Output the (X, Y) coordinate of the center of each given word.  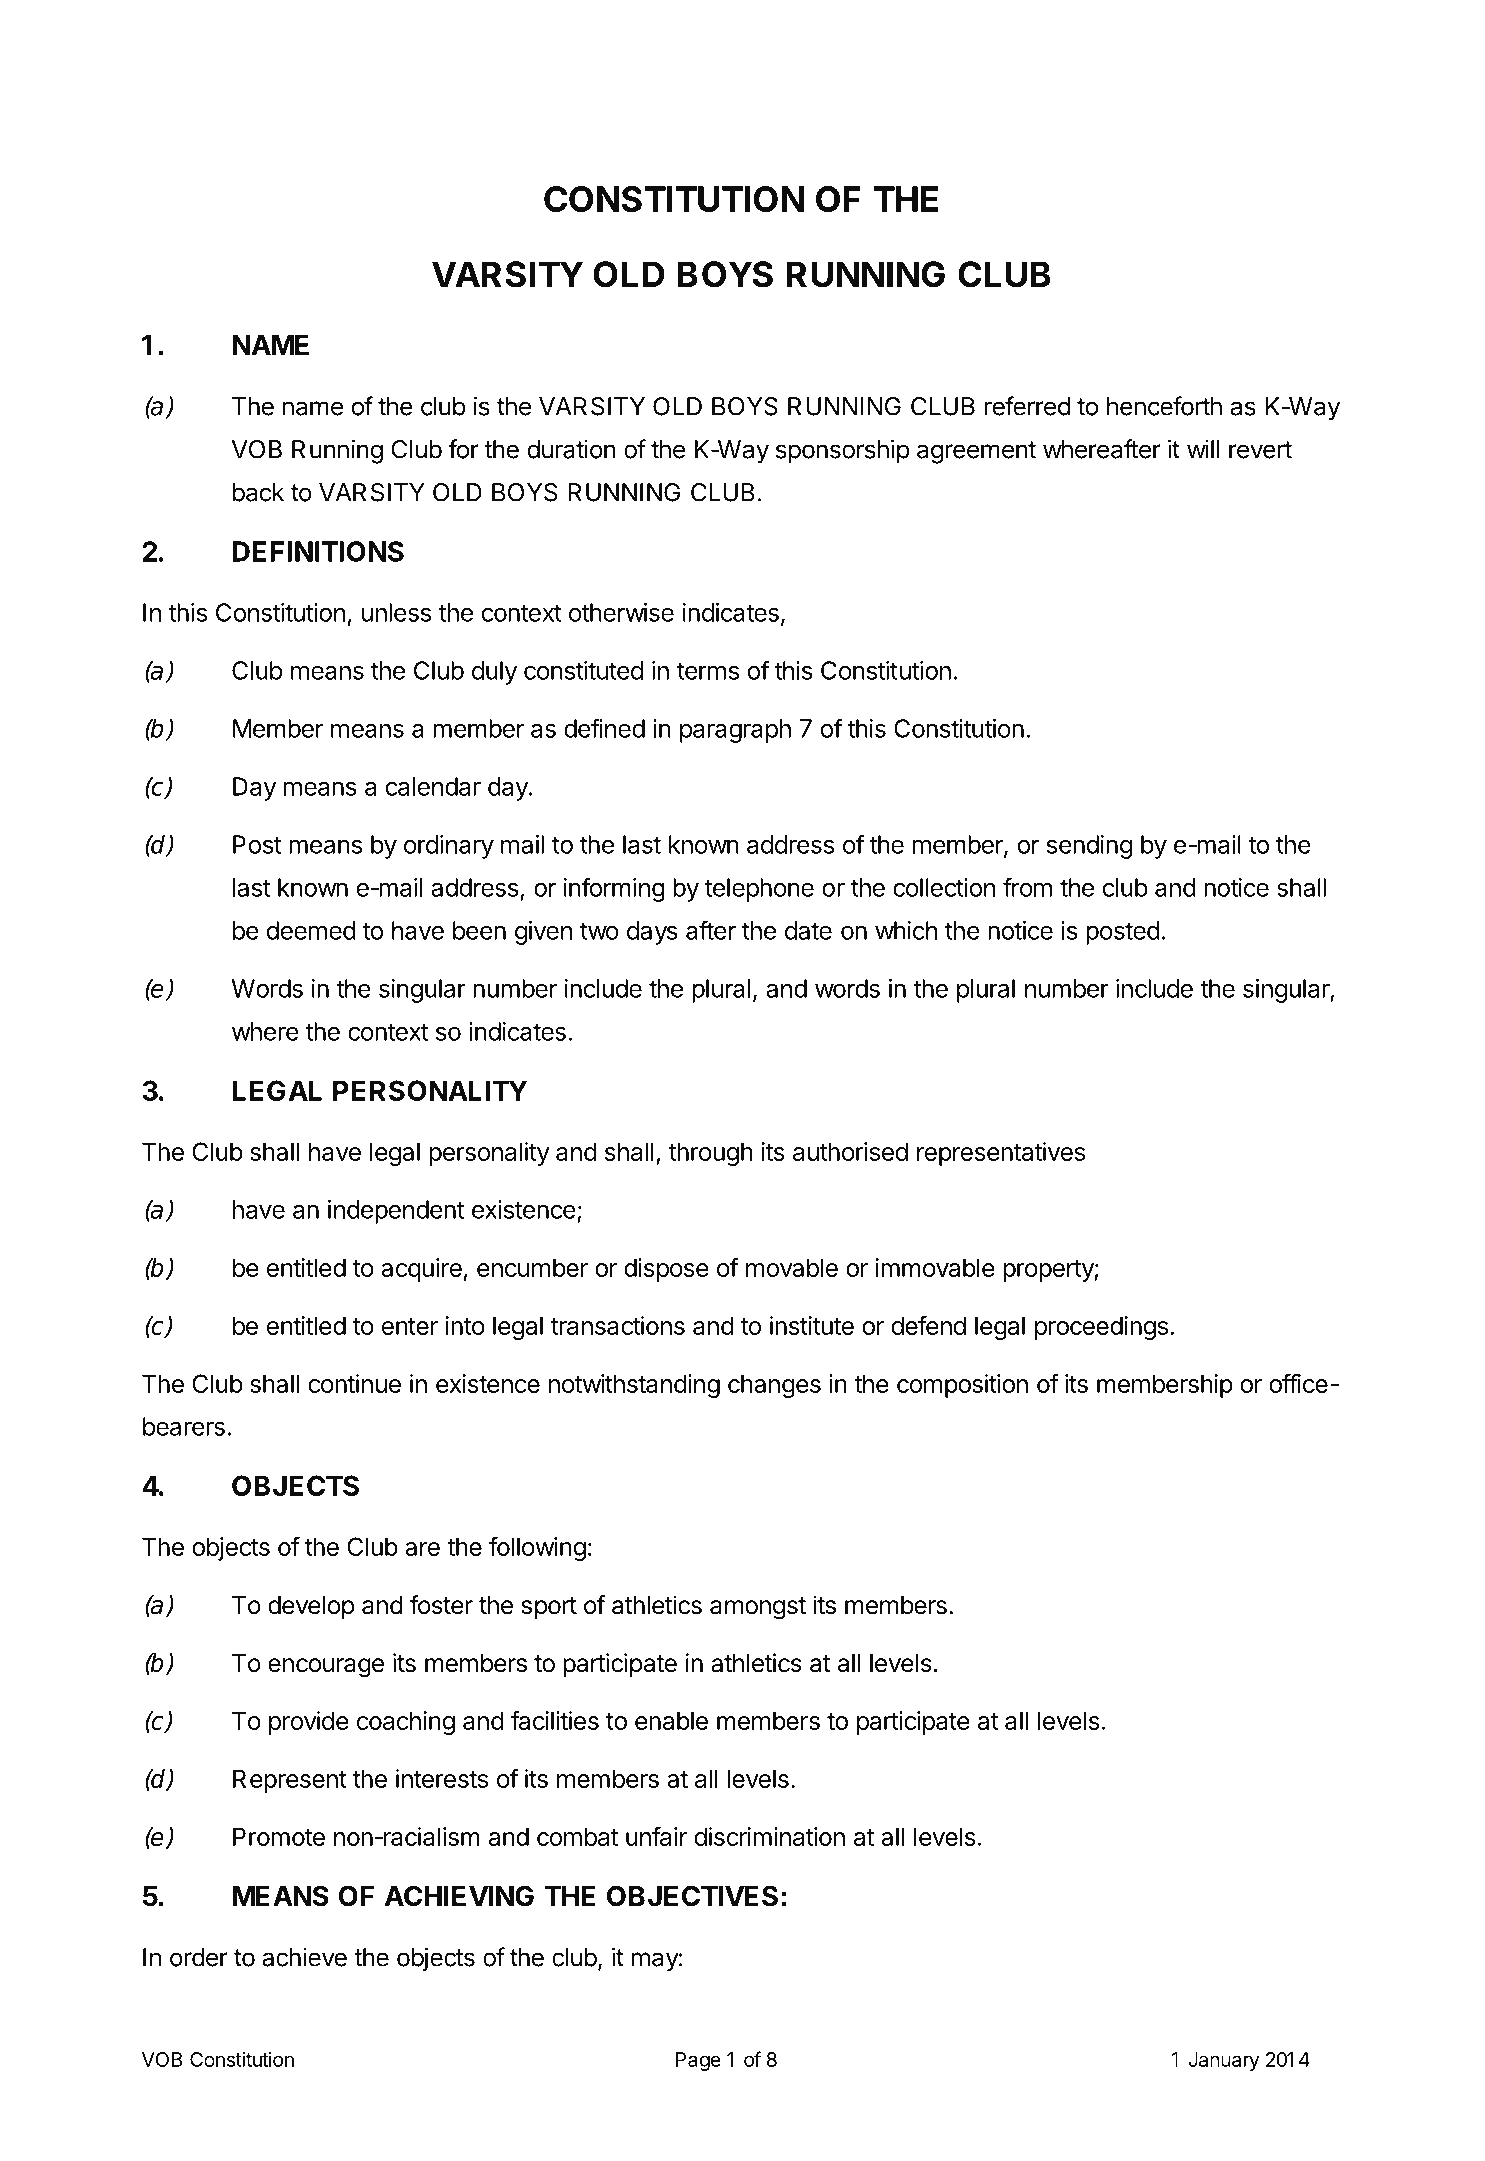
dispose (666, 1270)
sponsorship (842, 451)
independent (396, 1212)
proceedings (1101, 1328)
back (258, 492)
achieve (304, 1957)
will (1203, 449)
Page (698, 2061)
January (1224, 2061)
